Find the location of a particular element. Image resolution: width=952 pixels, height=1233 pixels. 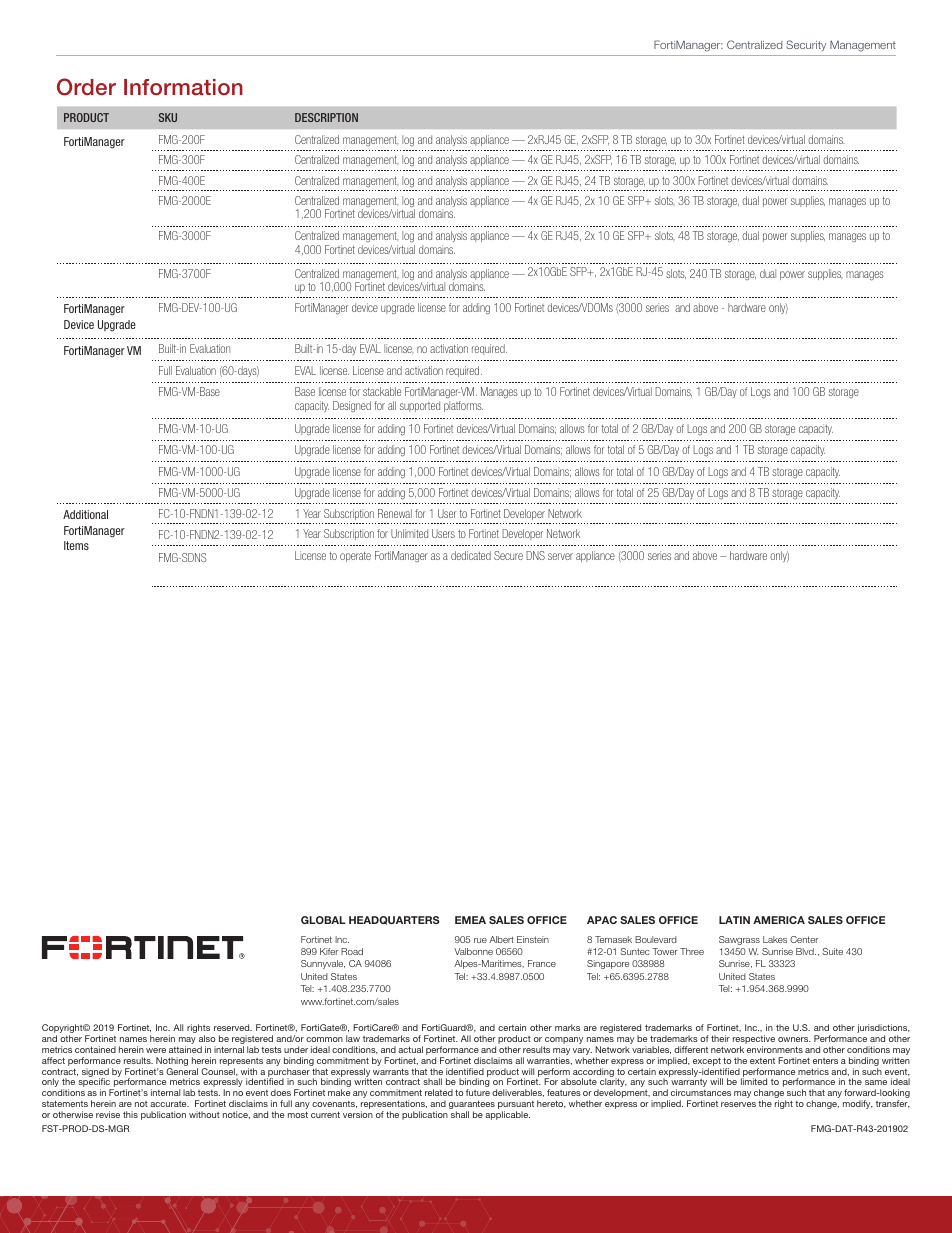

Information is located at coordinates (183, 87).
